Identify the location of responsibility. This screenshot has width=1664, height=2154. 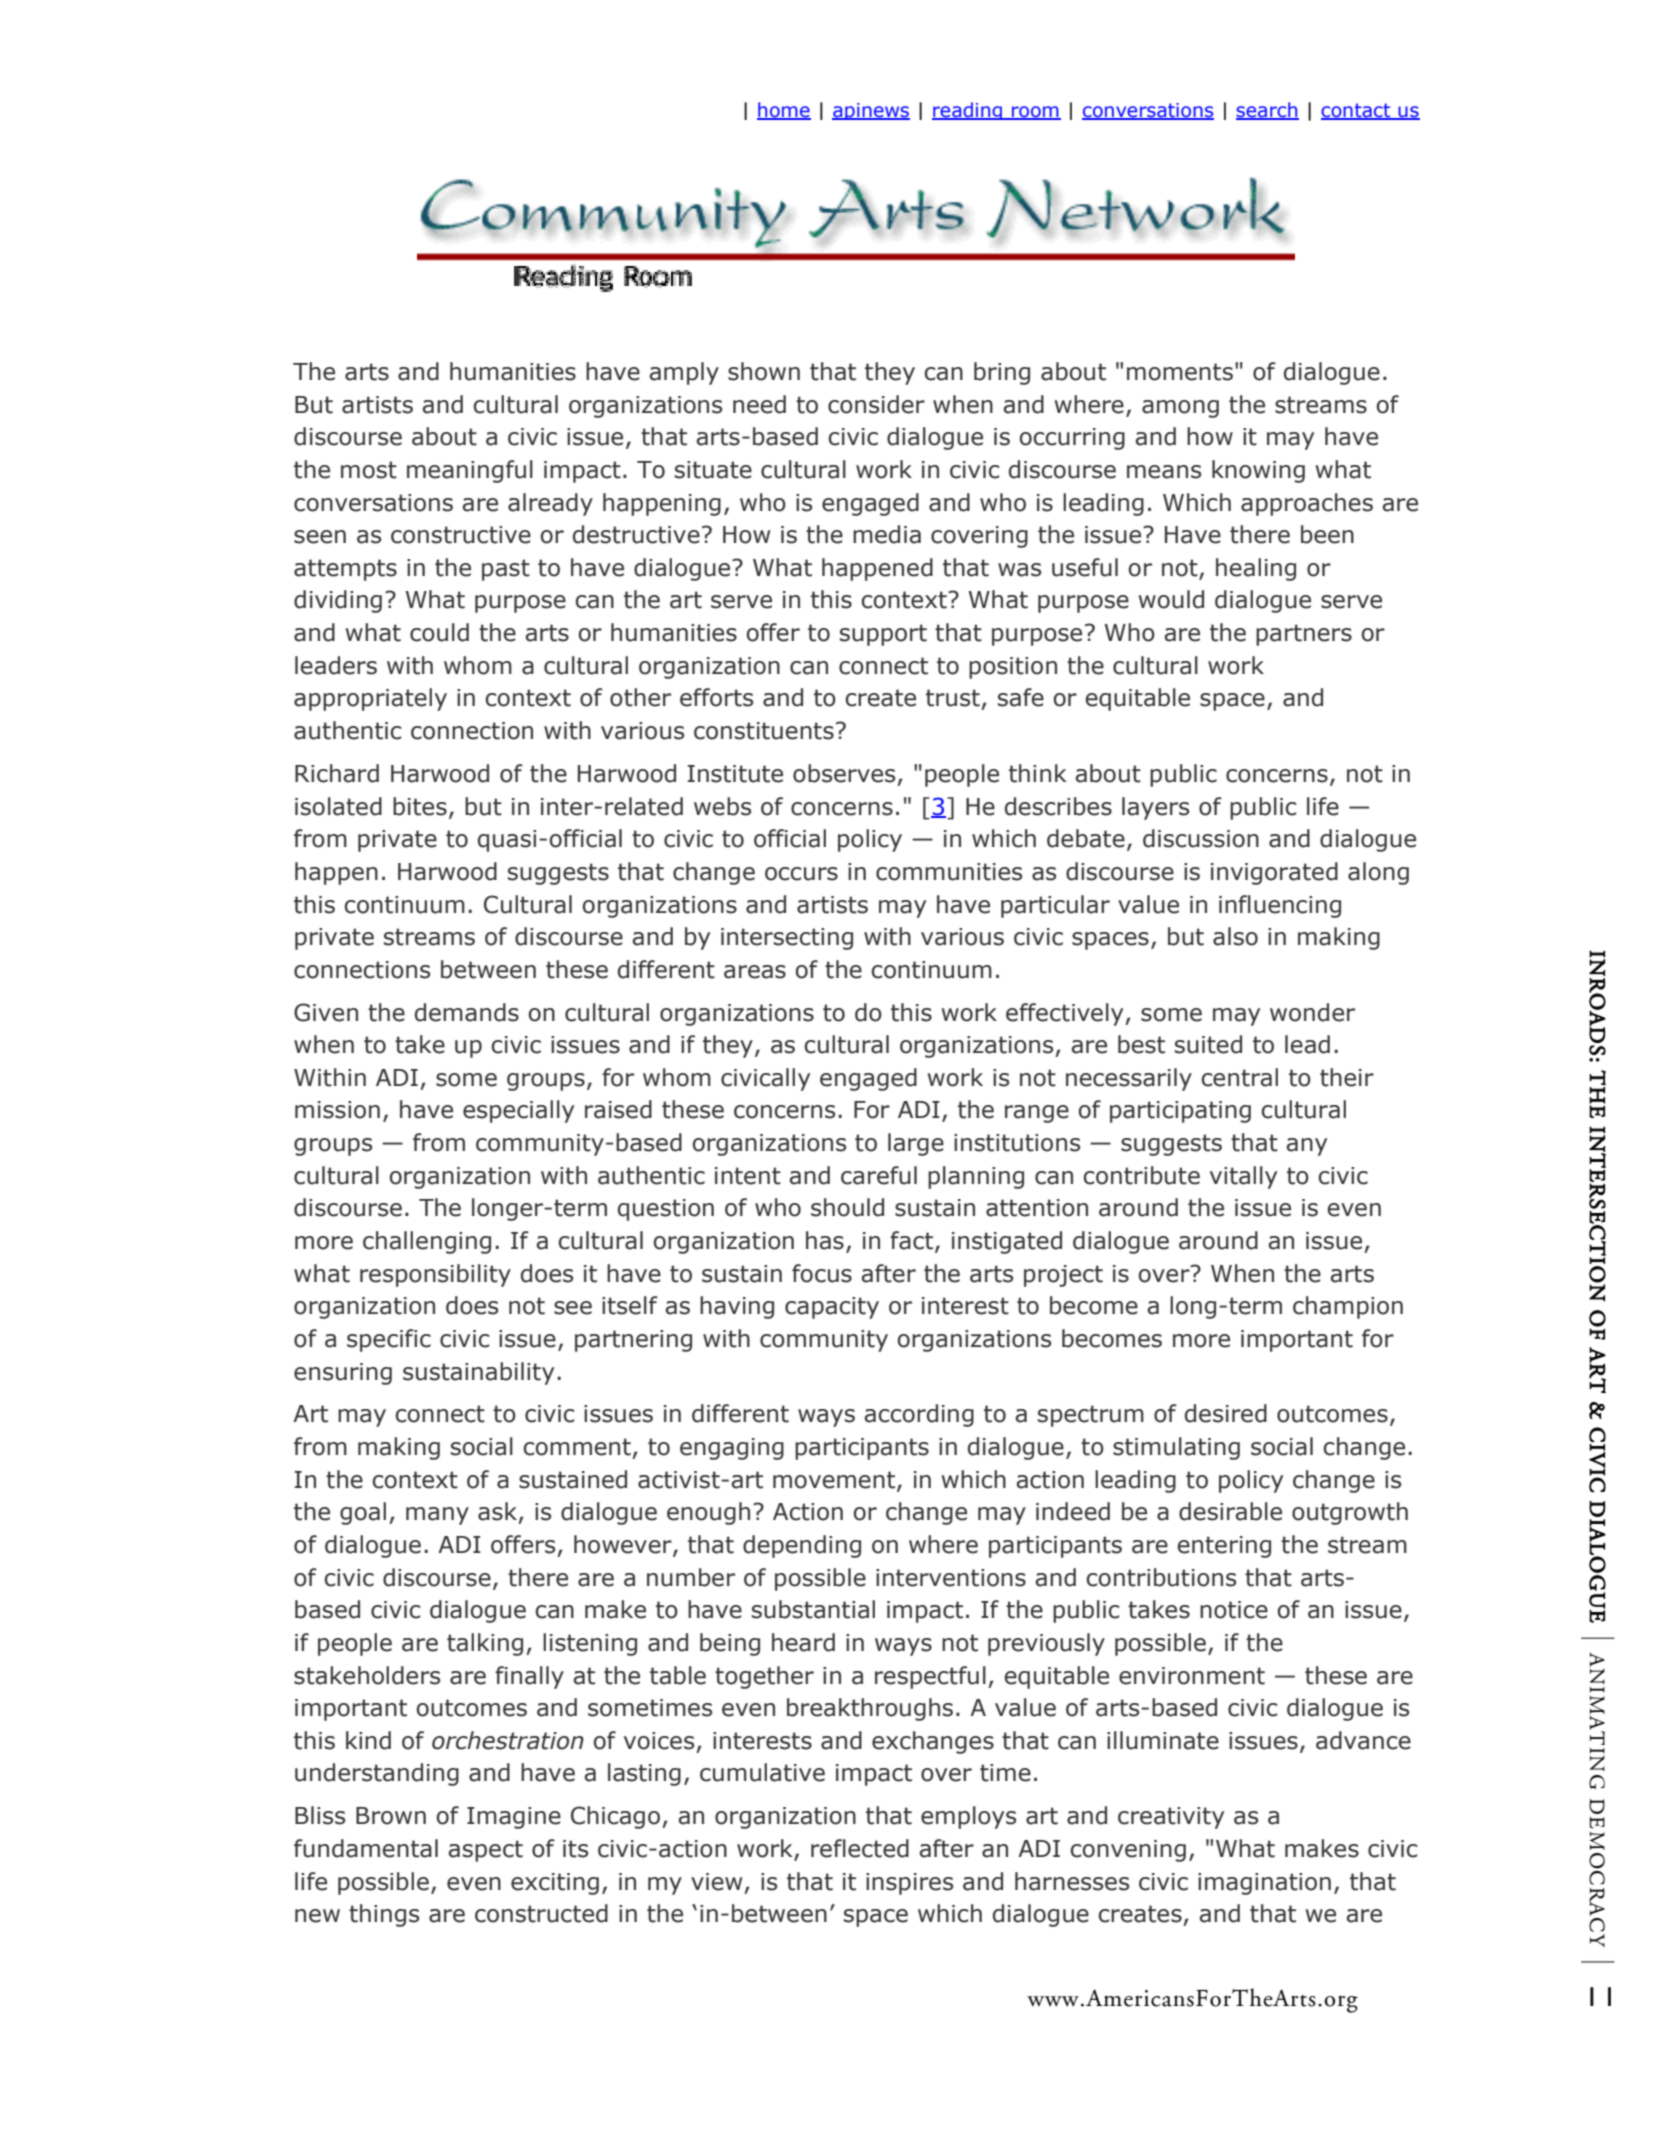
(435, 1275).
